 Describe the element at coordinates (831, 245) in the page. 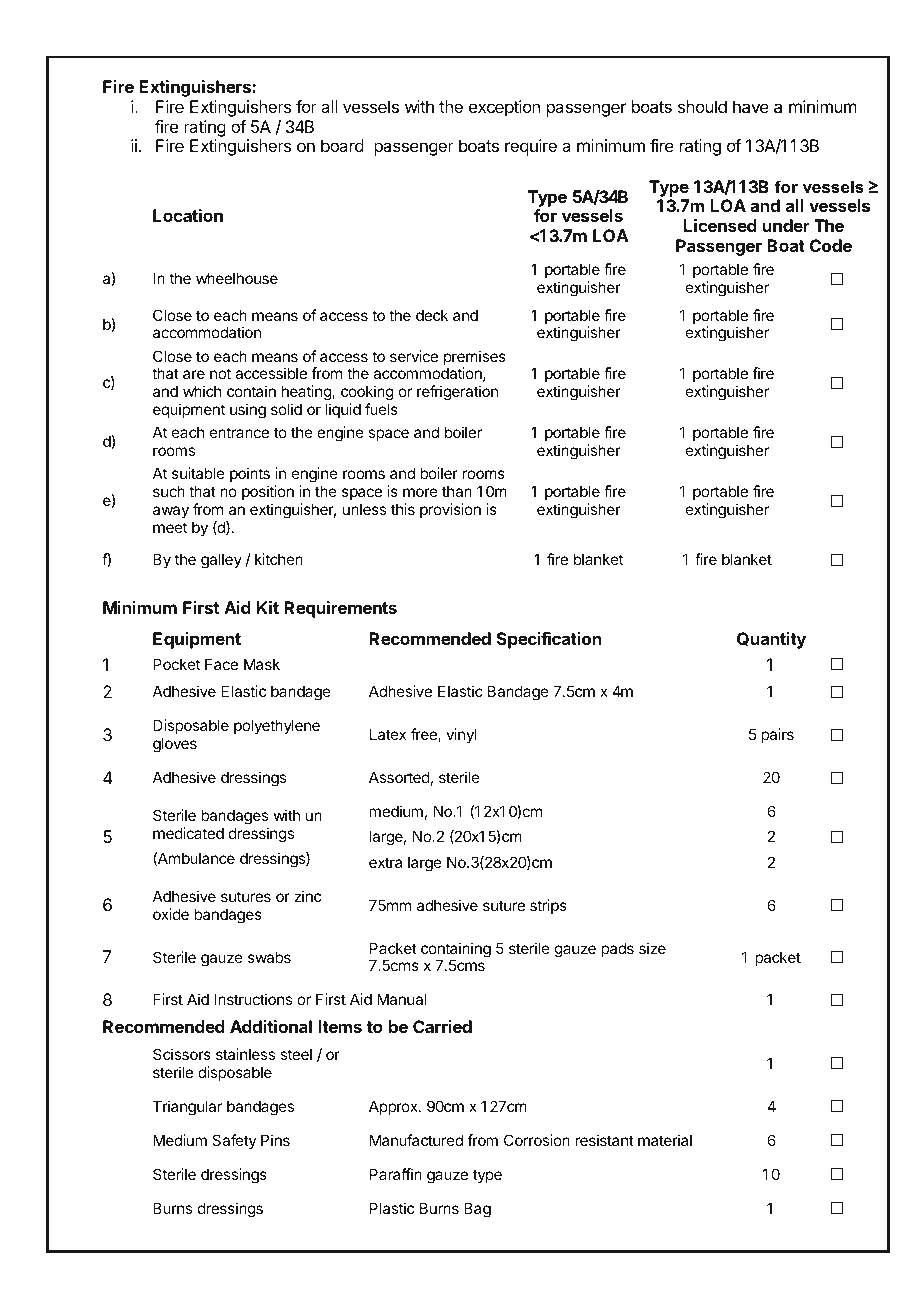

I see `Code` at that location.
